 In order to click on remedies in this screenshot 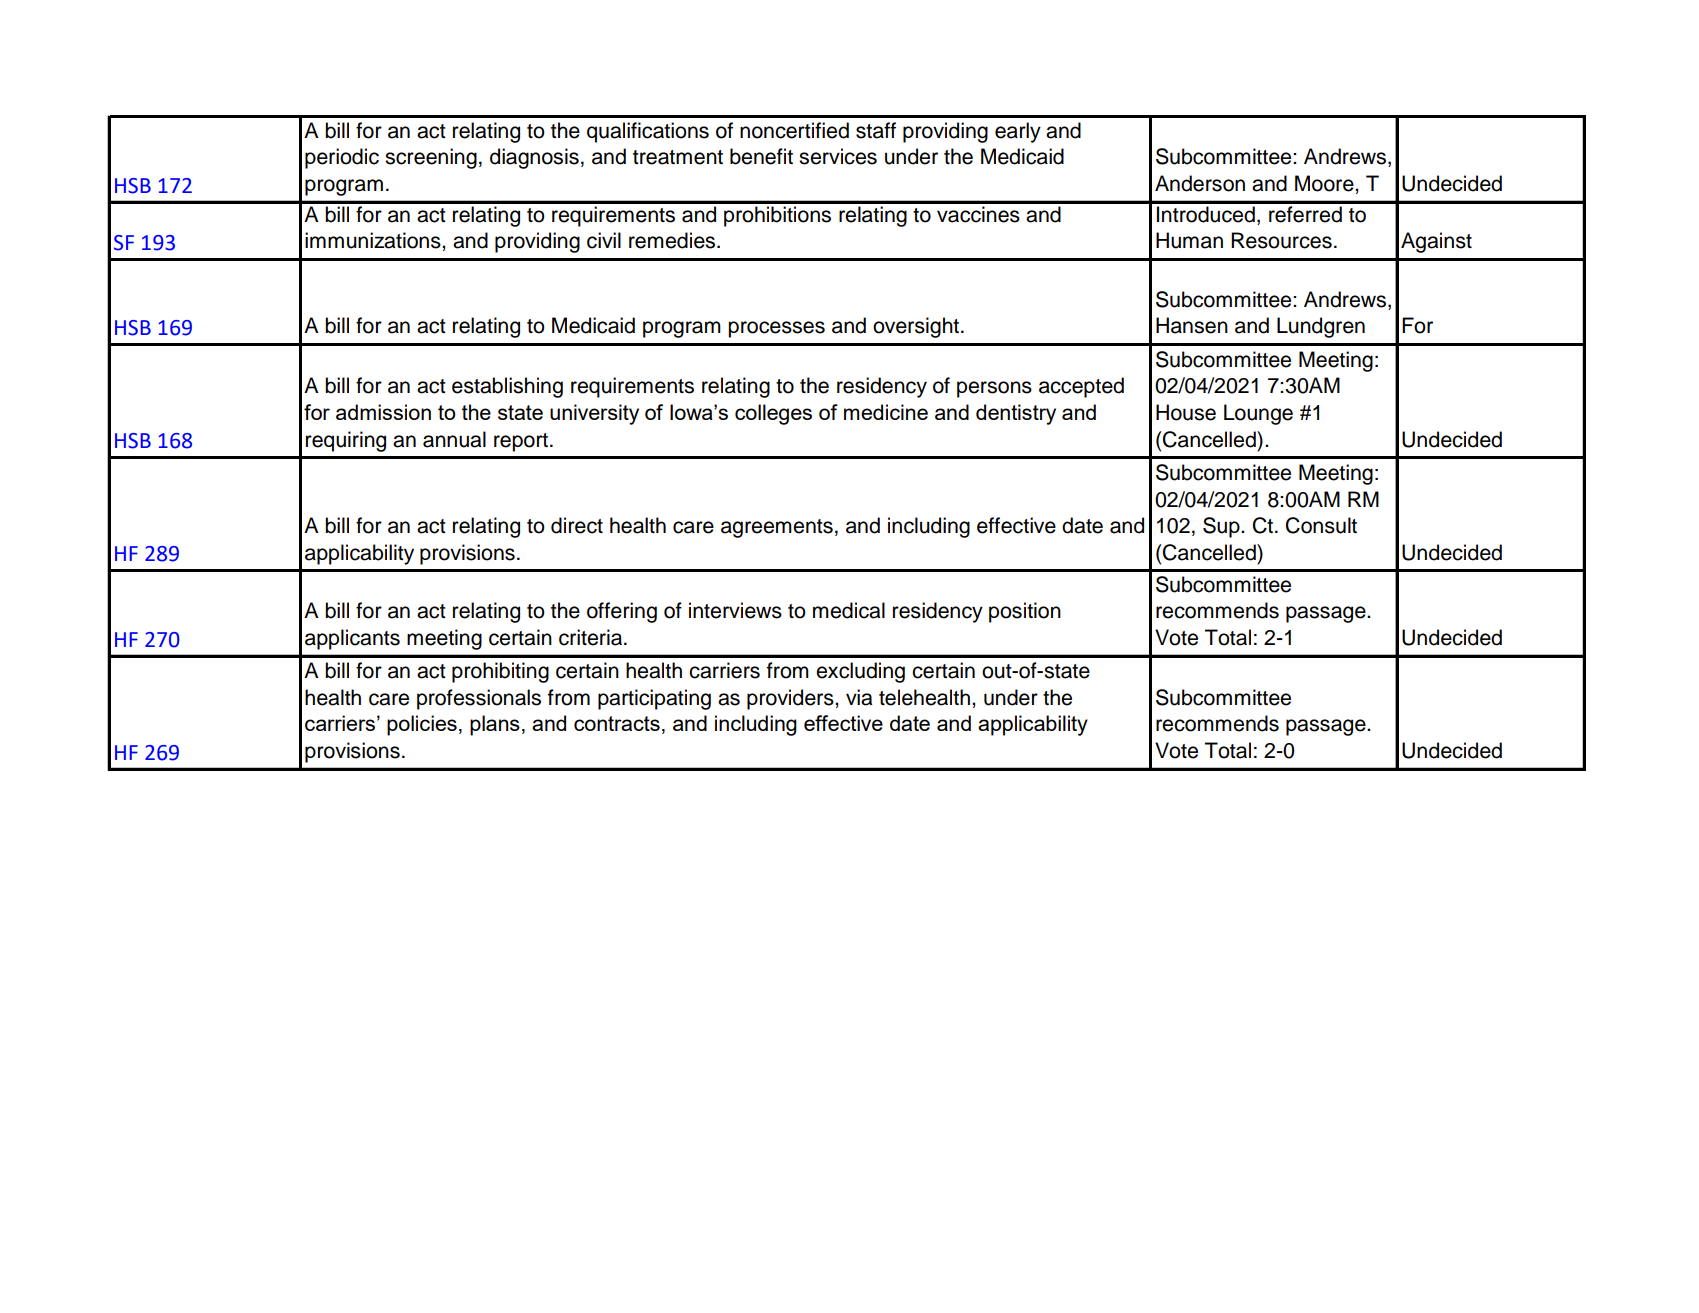, I will do `click(673, 240)`.
